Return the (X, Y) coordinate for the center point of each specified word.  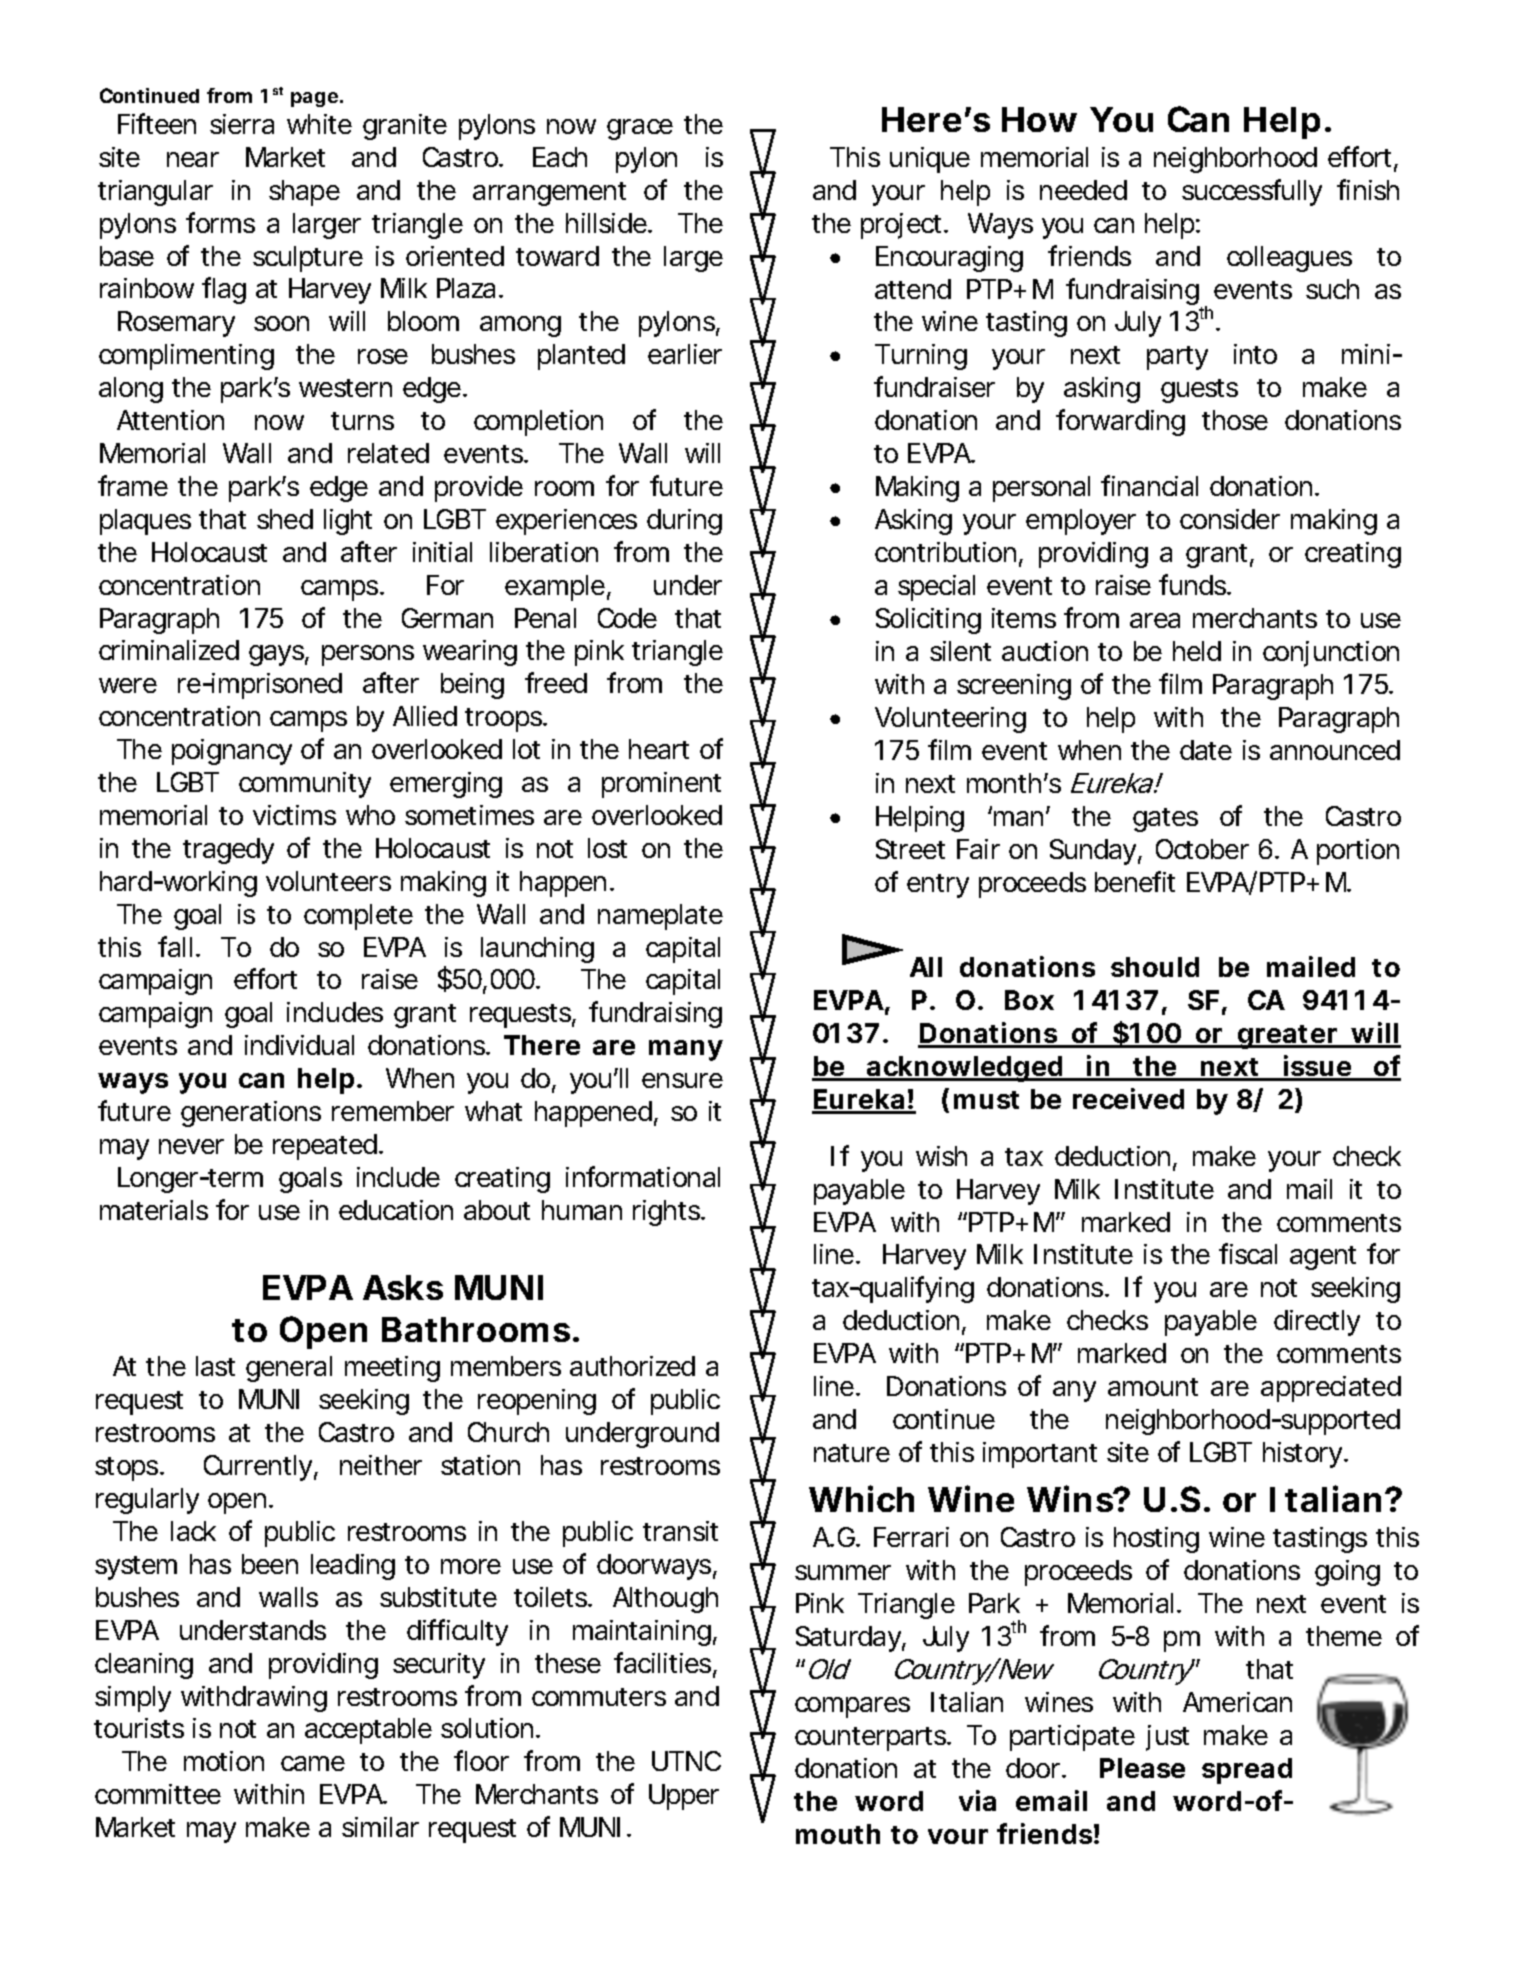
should (1155, 967)
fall (175, 946)
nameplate (660, 917)
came (313, 1763)
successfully (1252, 192)
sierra (242, 124)
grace (640, 129)
